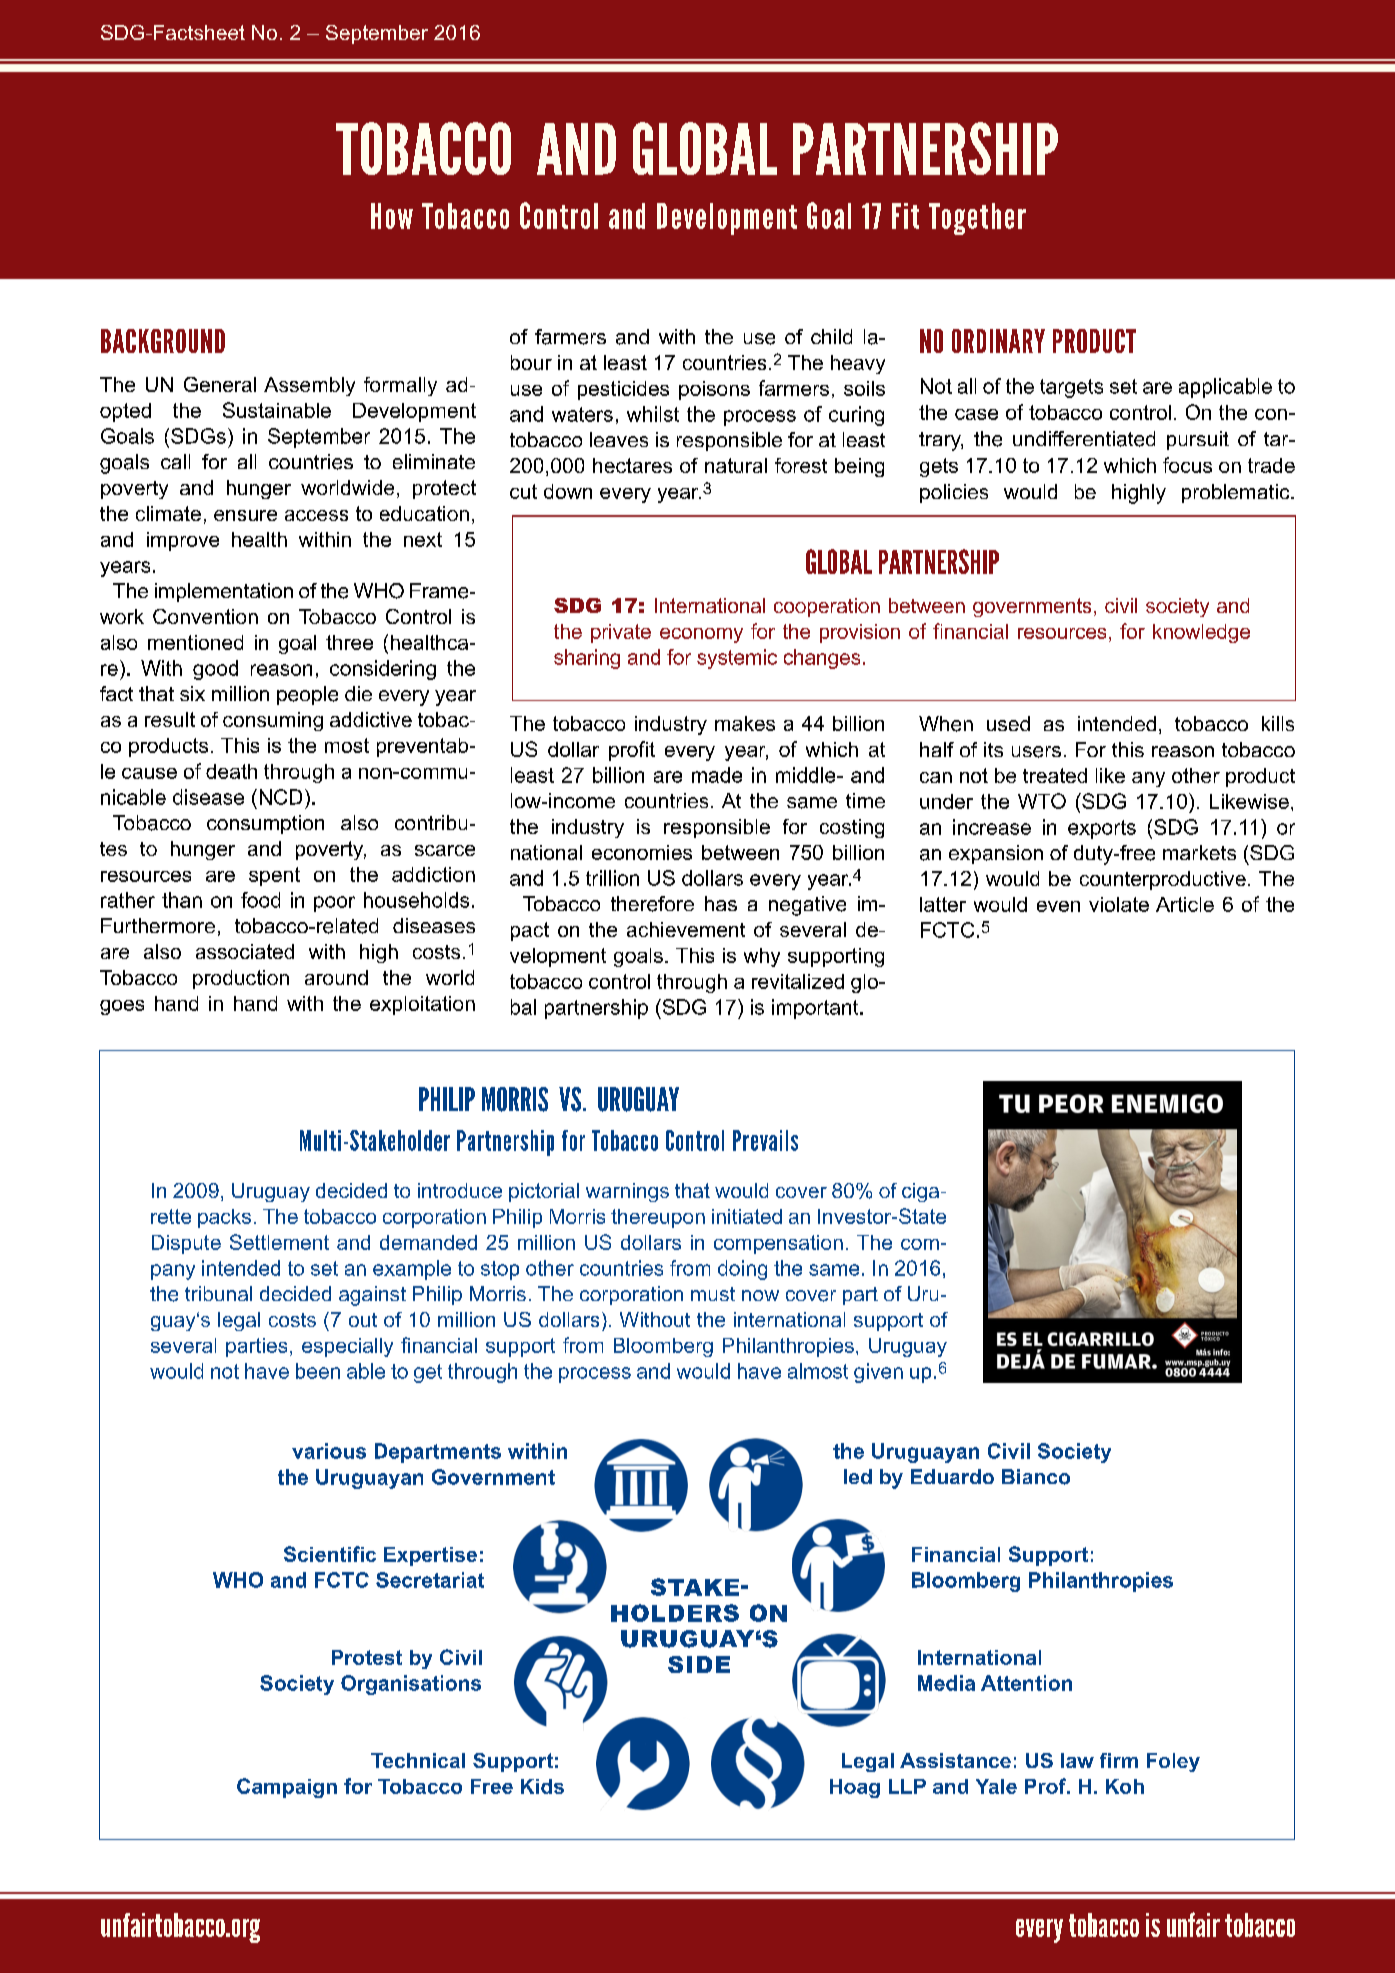 Image resolution: width=1395 pixels, height=1973 pixels. I want to click on why, so click(762, 957).
